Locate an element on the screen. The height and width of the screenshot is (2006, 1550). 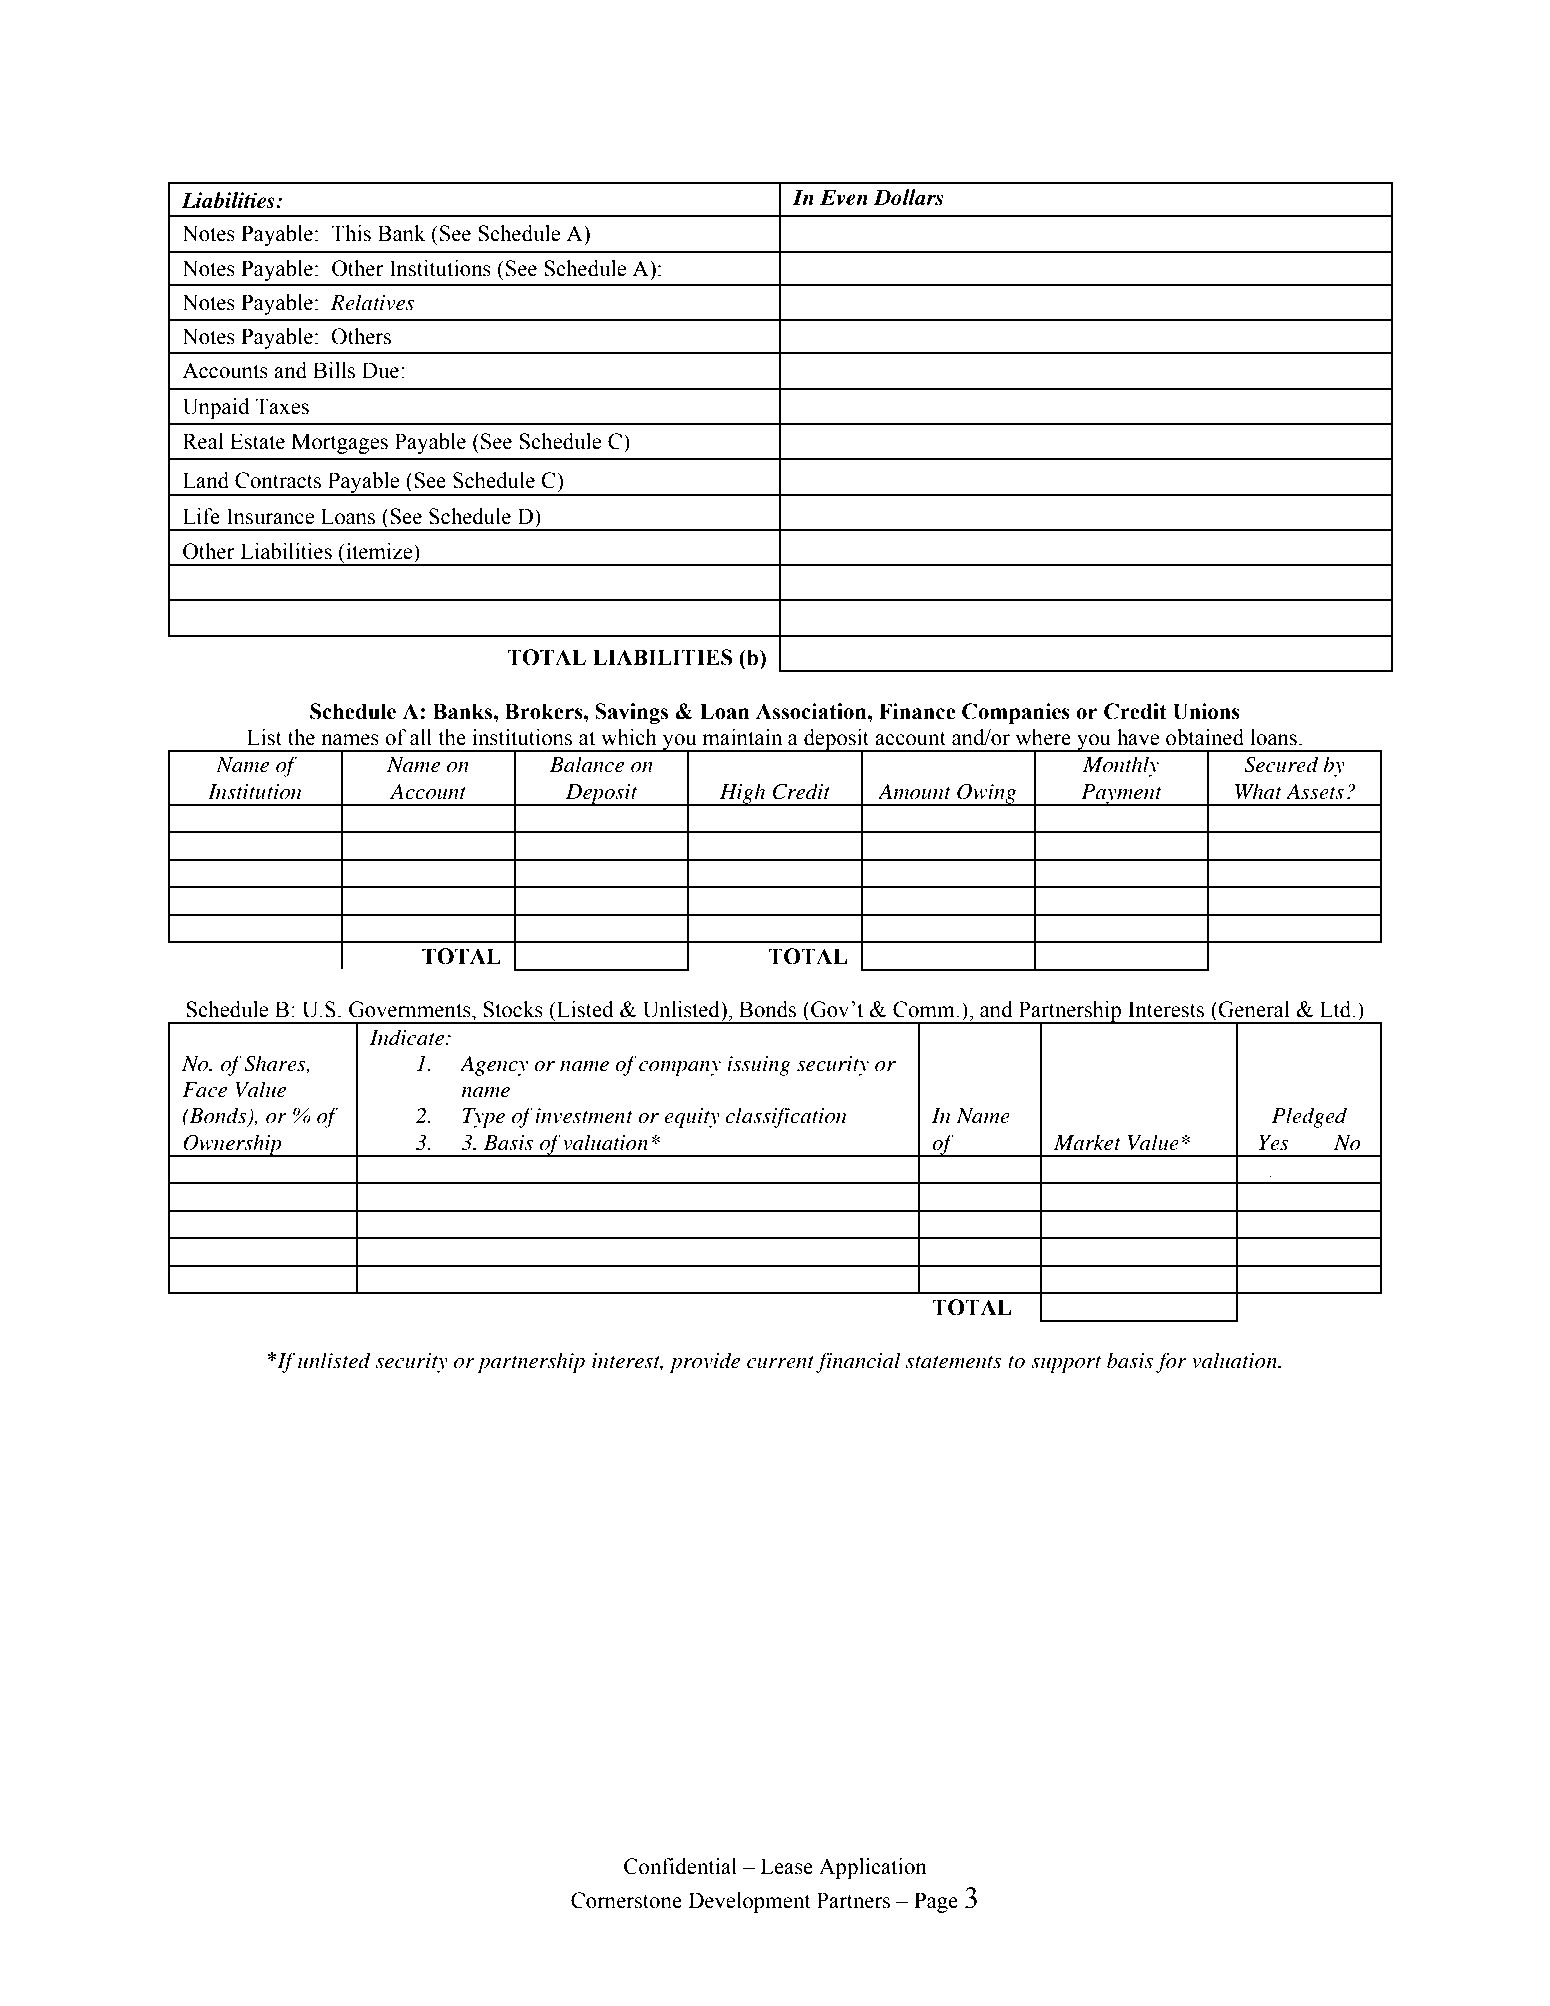
current is located at coordinates (780, 1362).
